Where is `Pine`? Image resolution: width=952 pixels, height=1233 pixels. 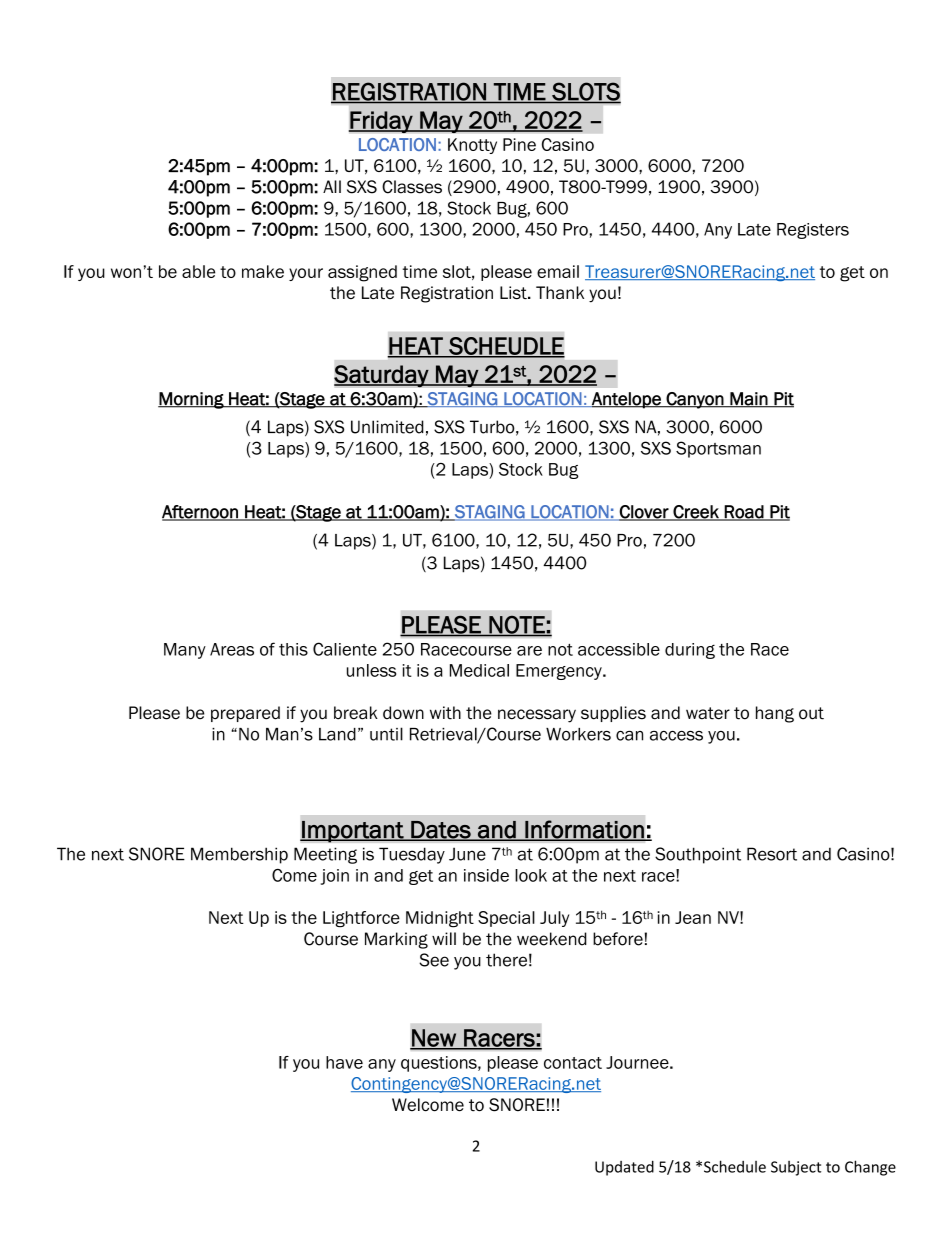
Pine is located at coordinates (519, 144).
